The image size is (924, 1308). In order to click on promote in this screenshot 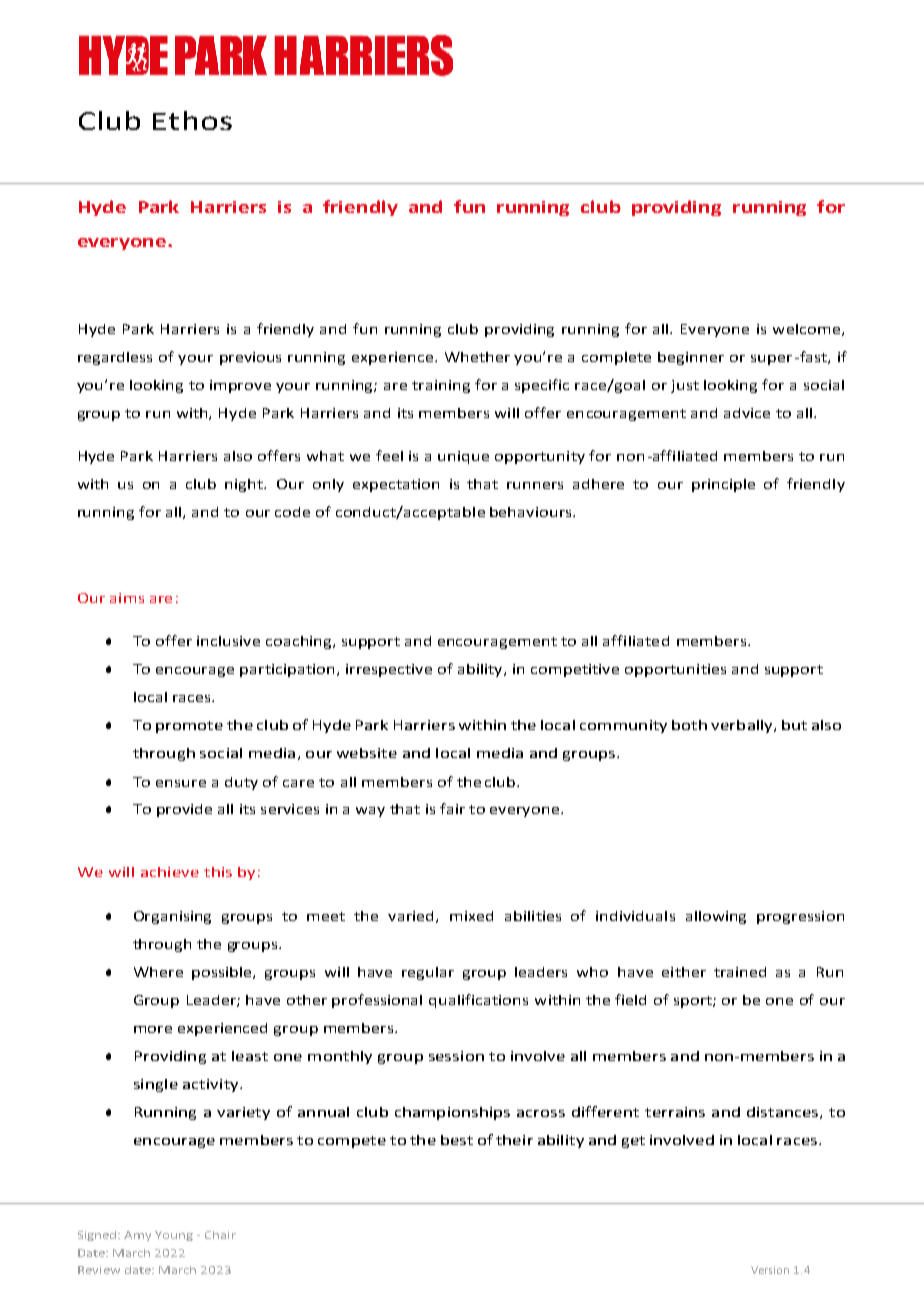, I will do `click(189, 727)`.
